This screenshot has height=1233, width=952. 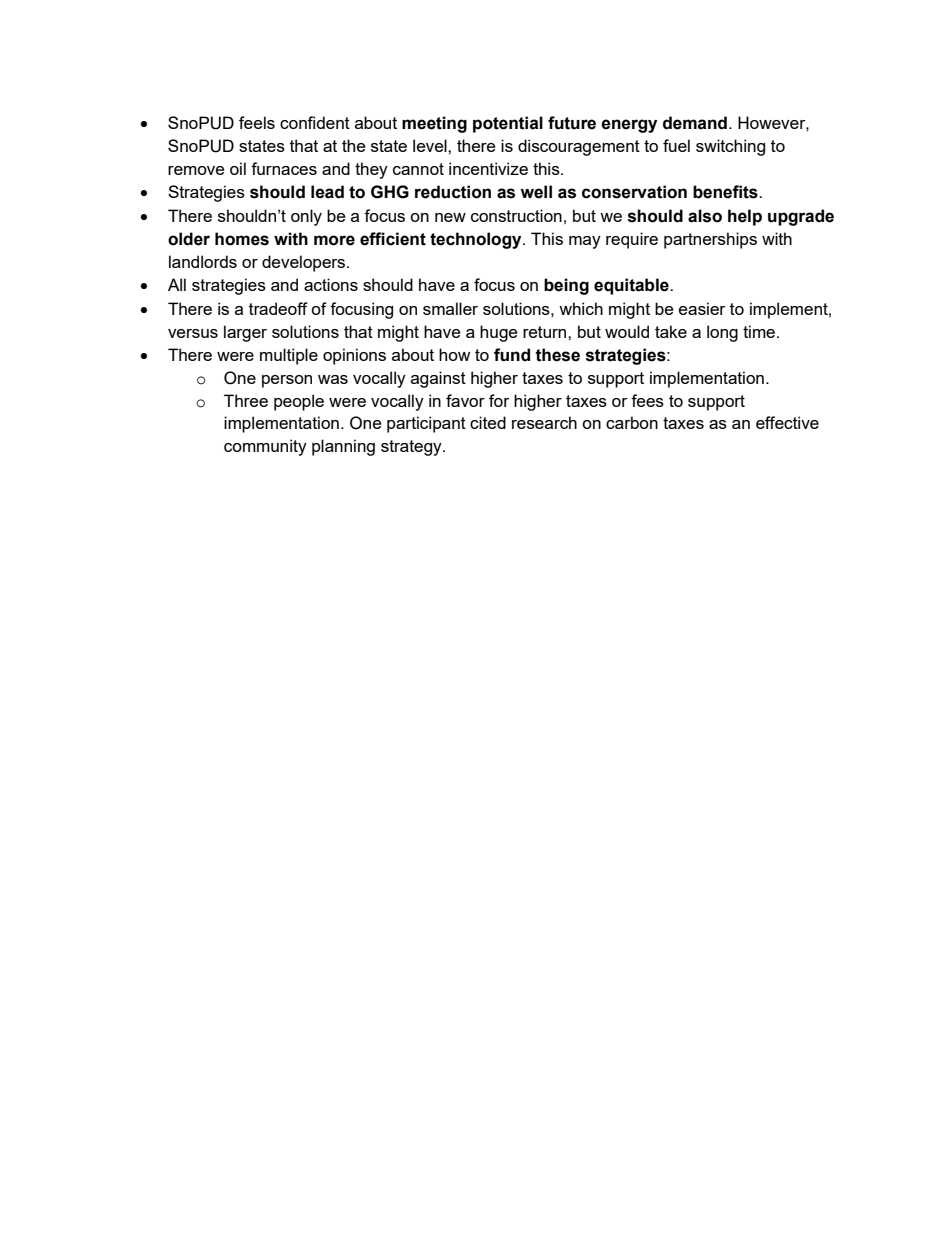 I want to click on actions, so click(x=331, y=284).
